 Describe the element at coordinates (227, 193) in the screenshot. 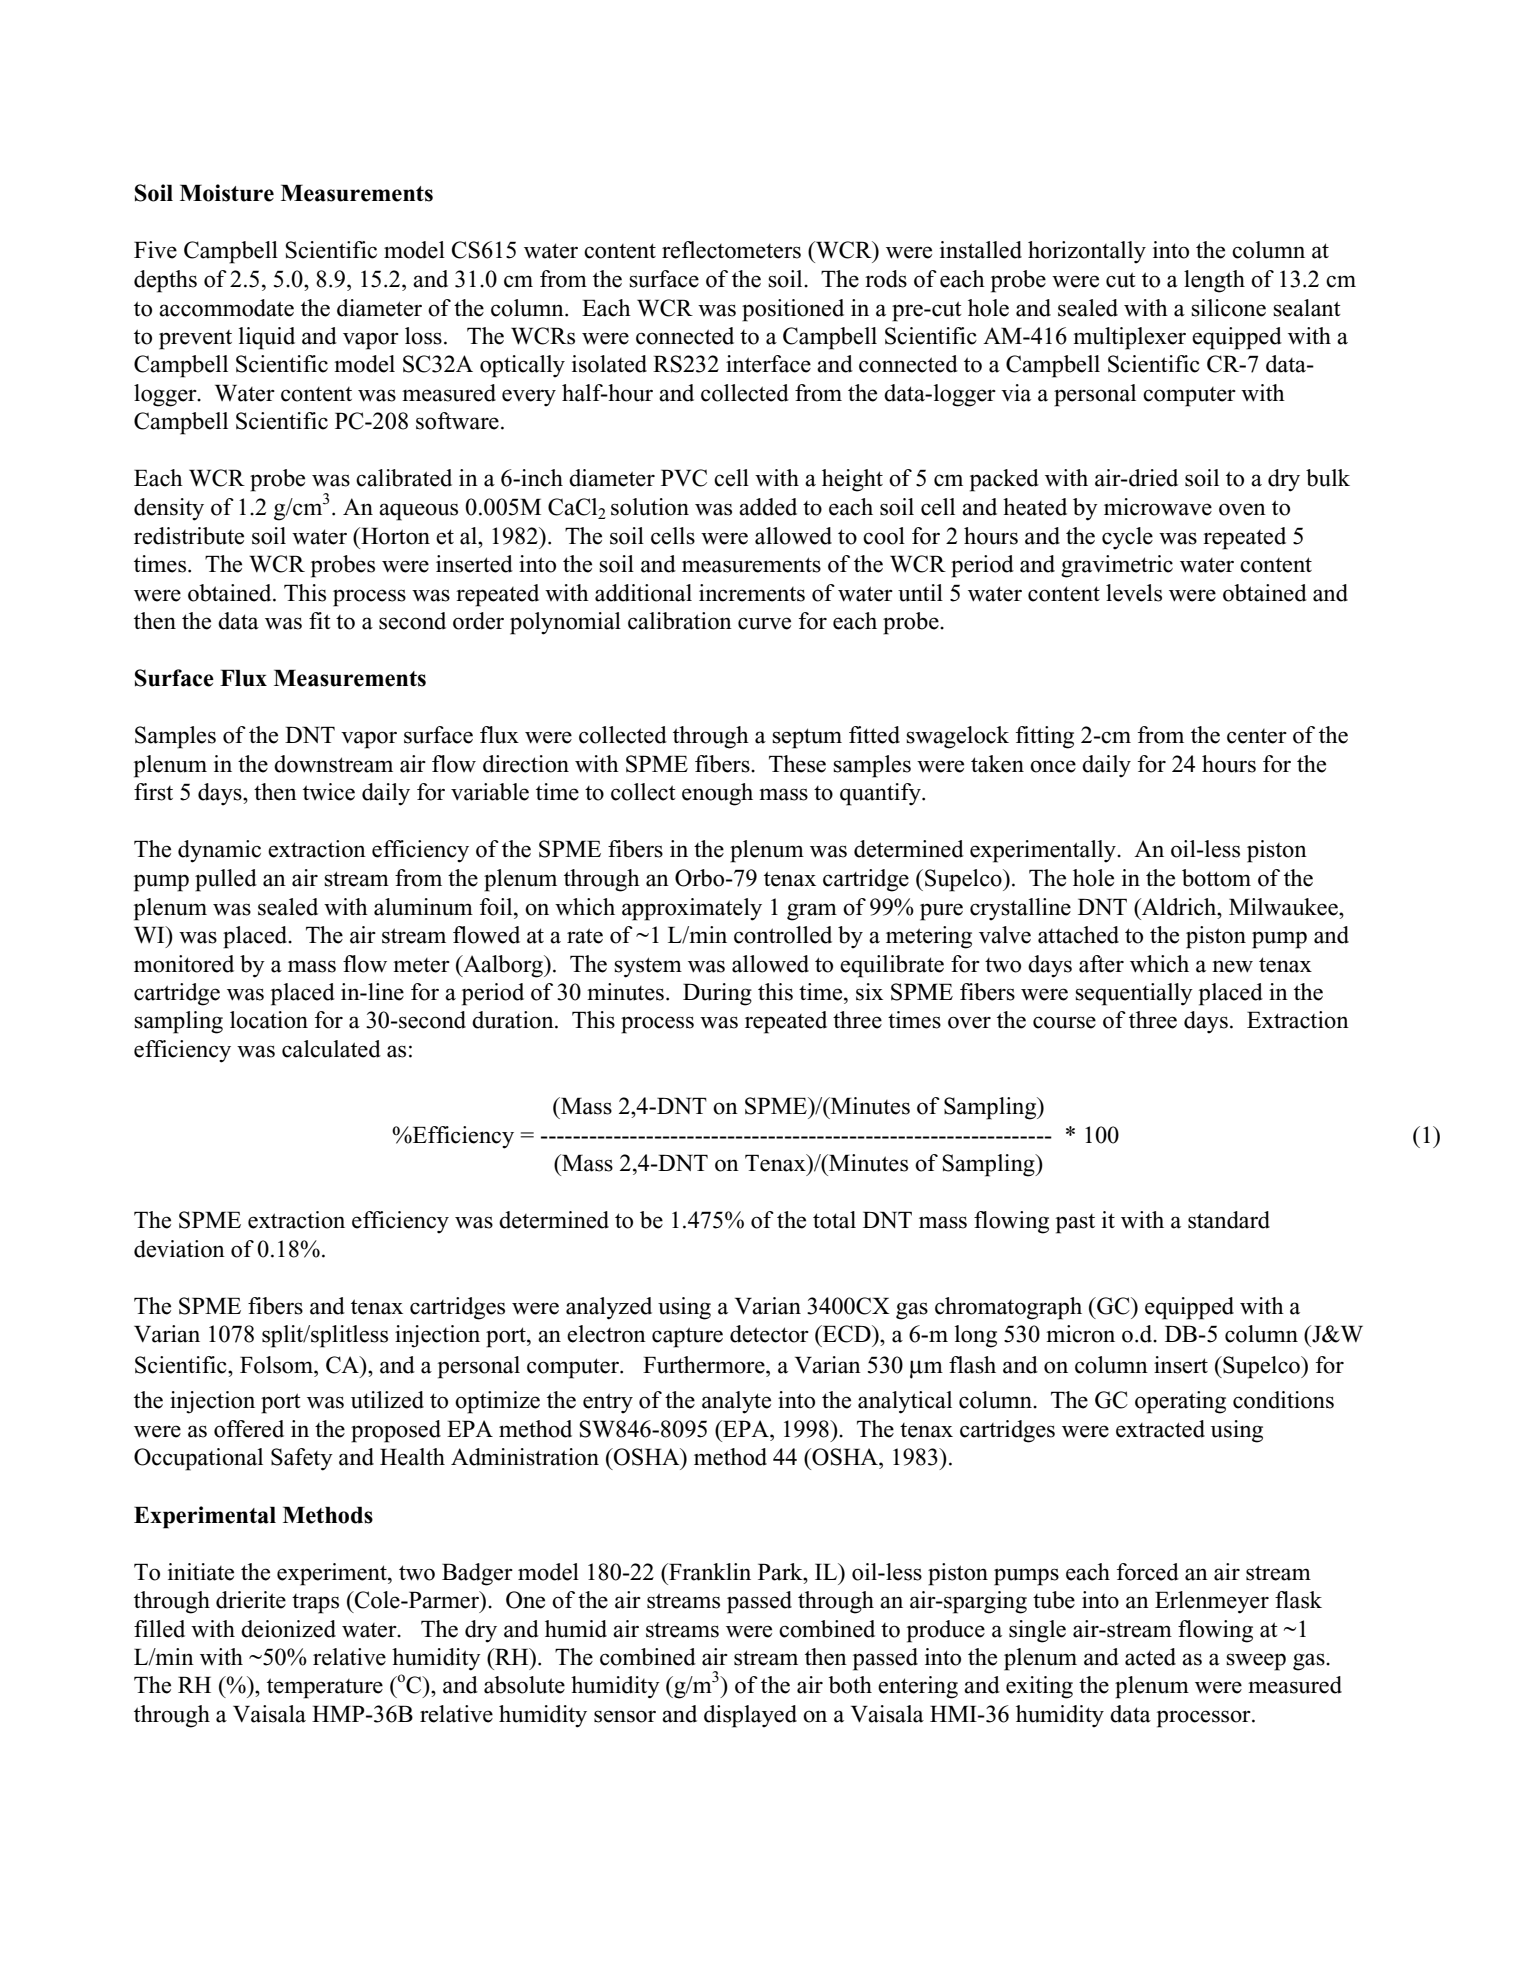

I see `Moisture` at that location.
